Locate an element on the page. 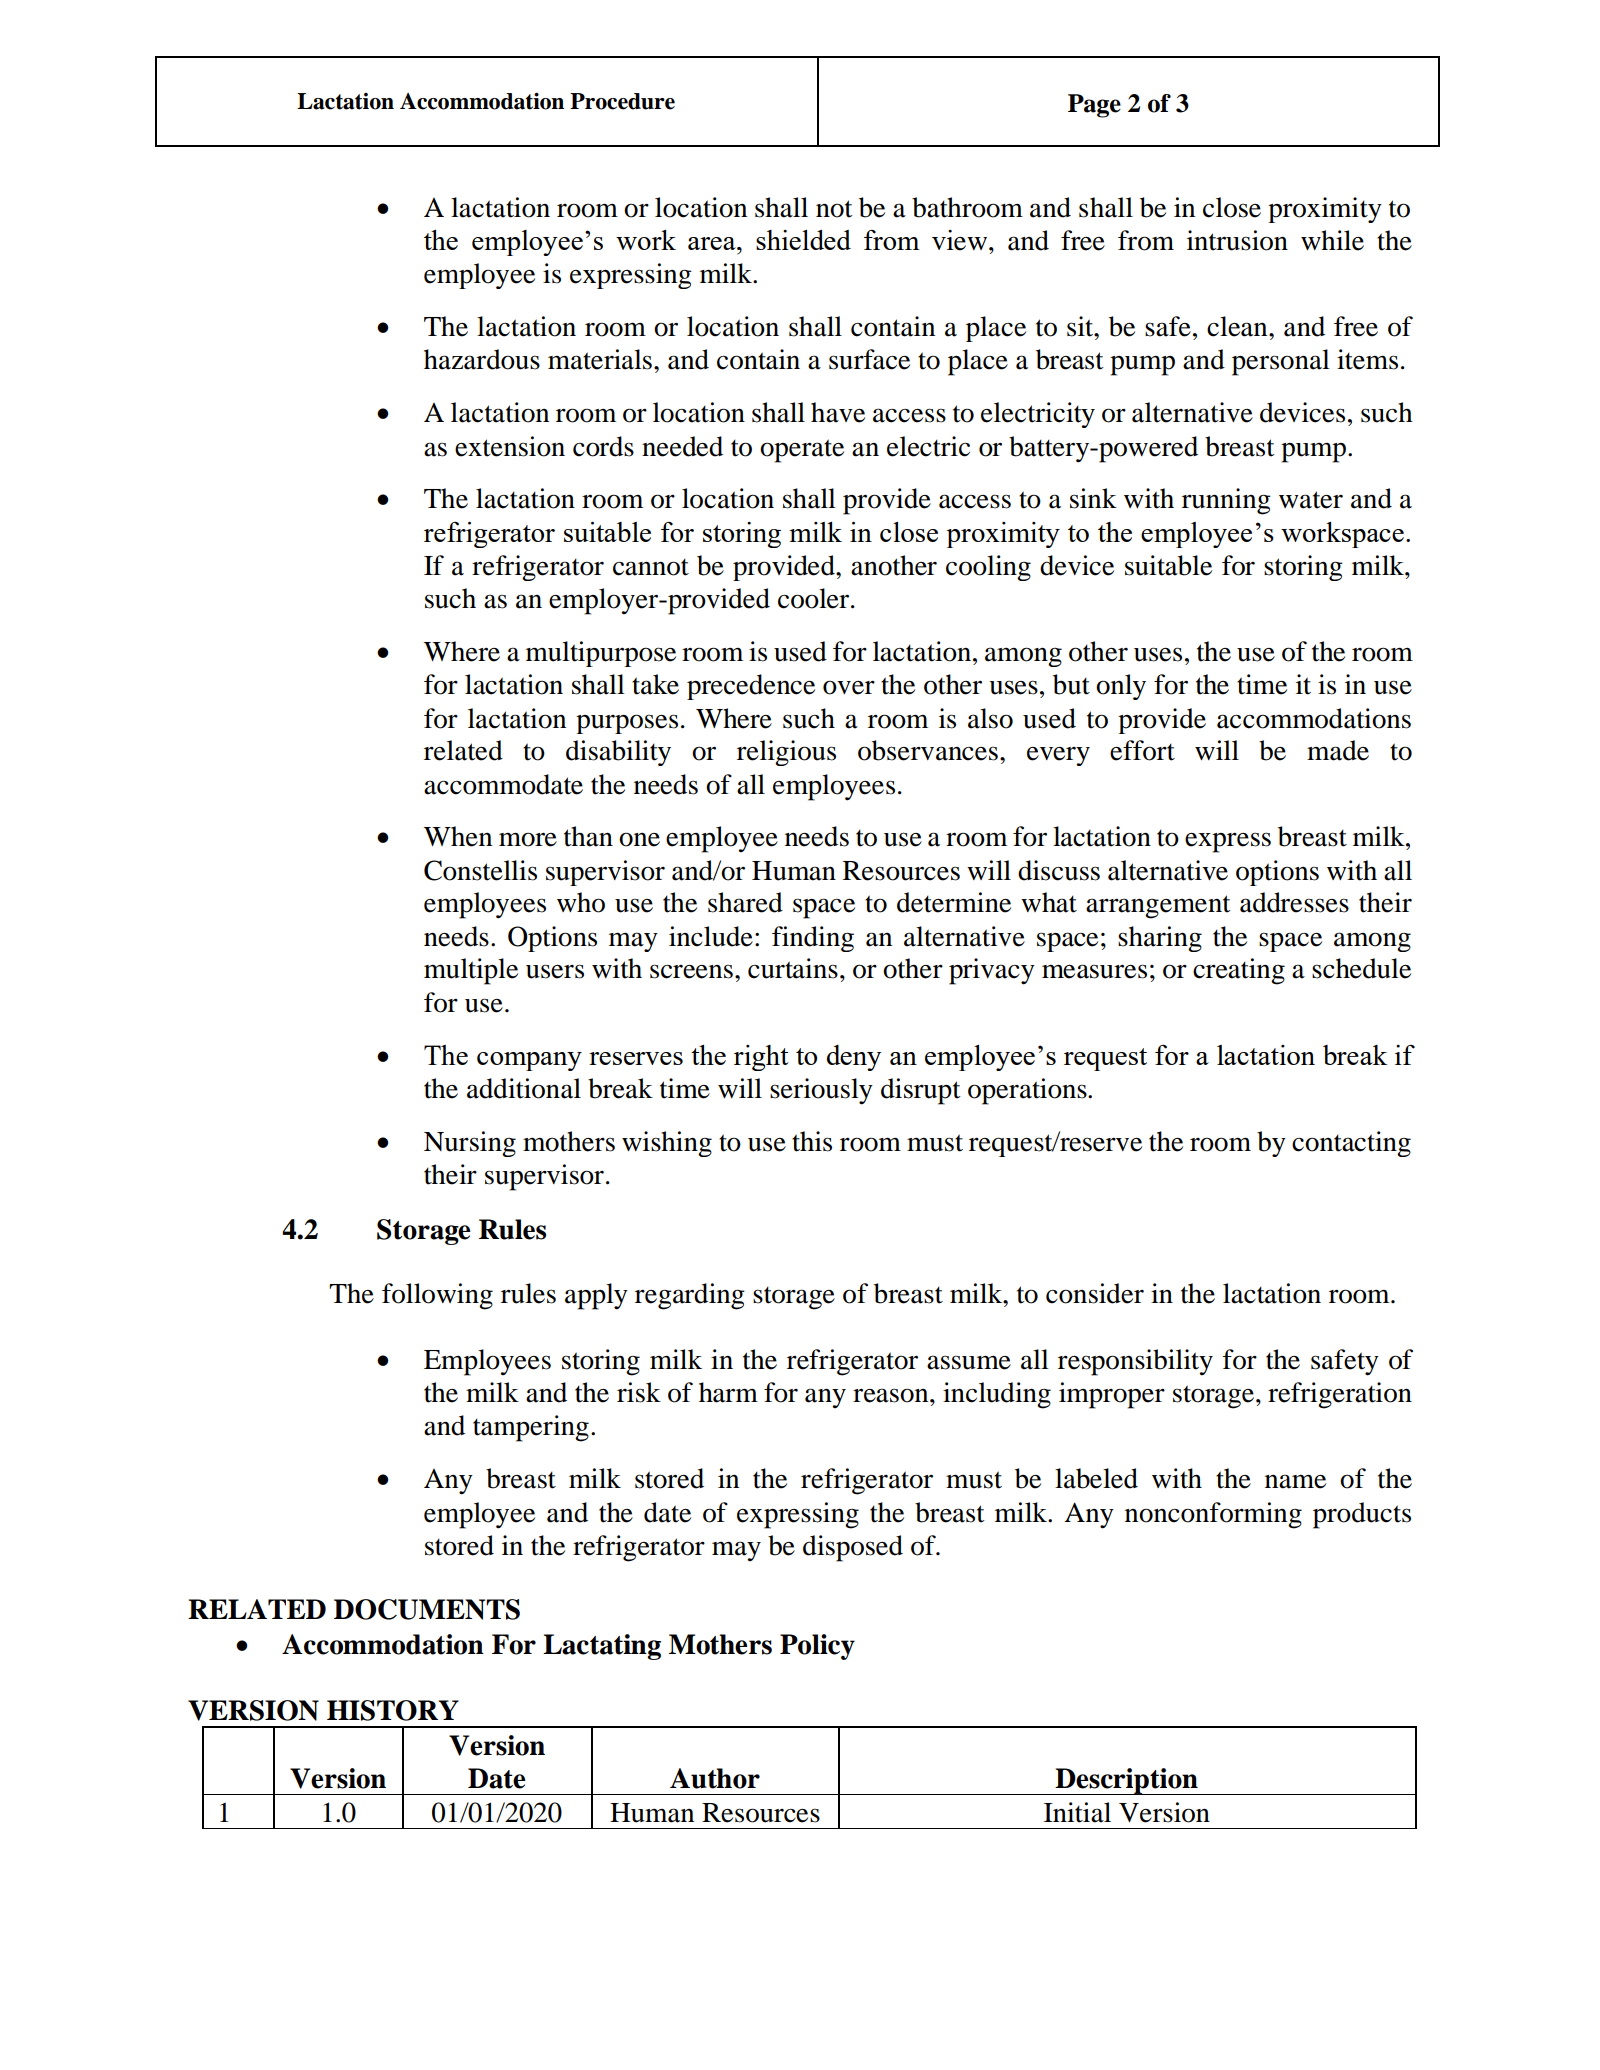 Image resolution: width=1600 pixels, height=2070 pixels. finding is located at coordinates (813, 939).
